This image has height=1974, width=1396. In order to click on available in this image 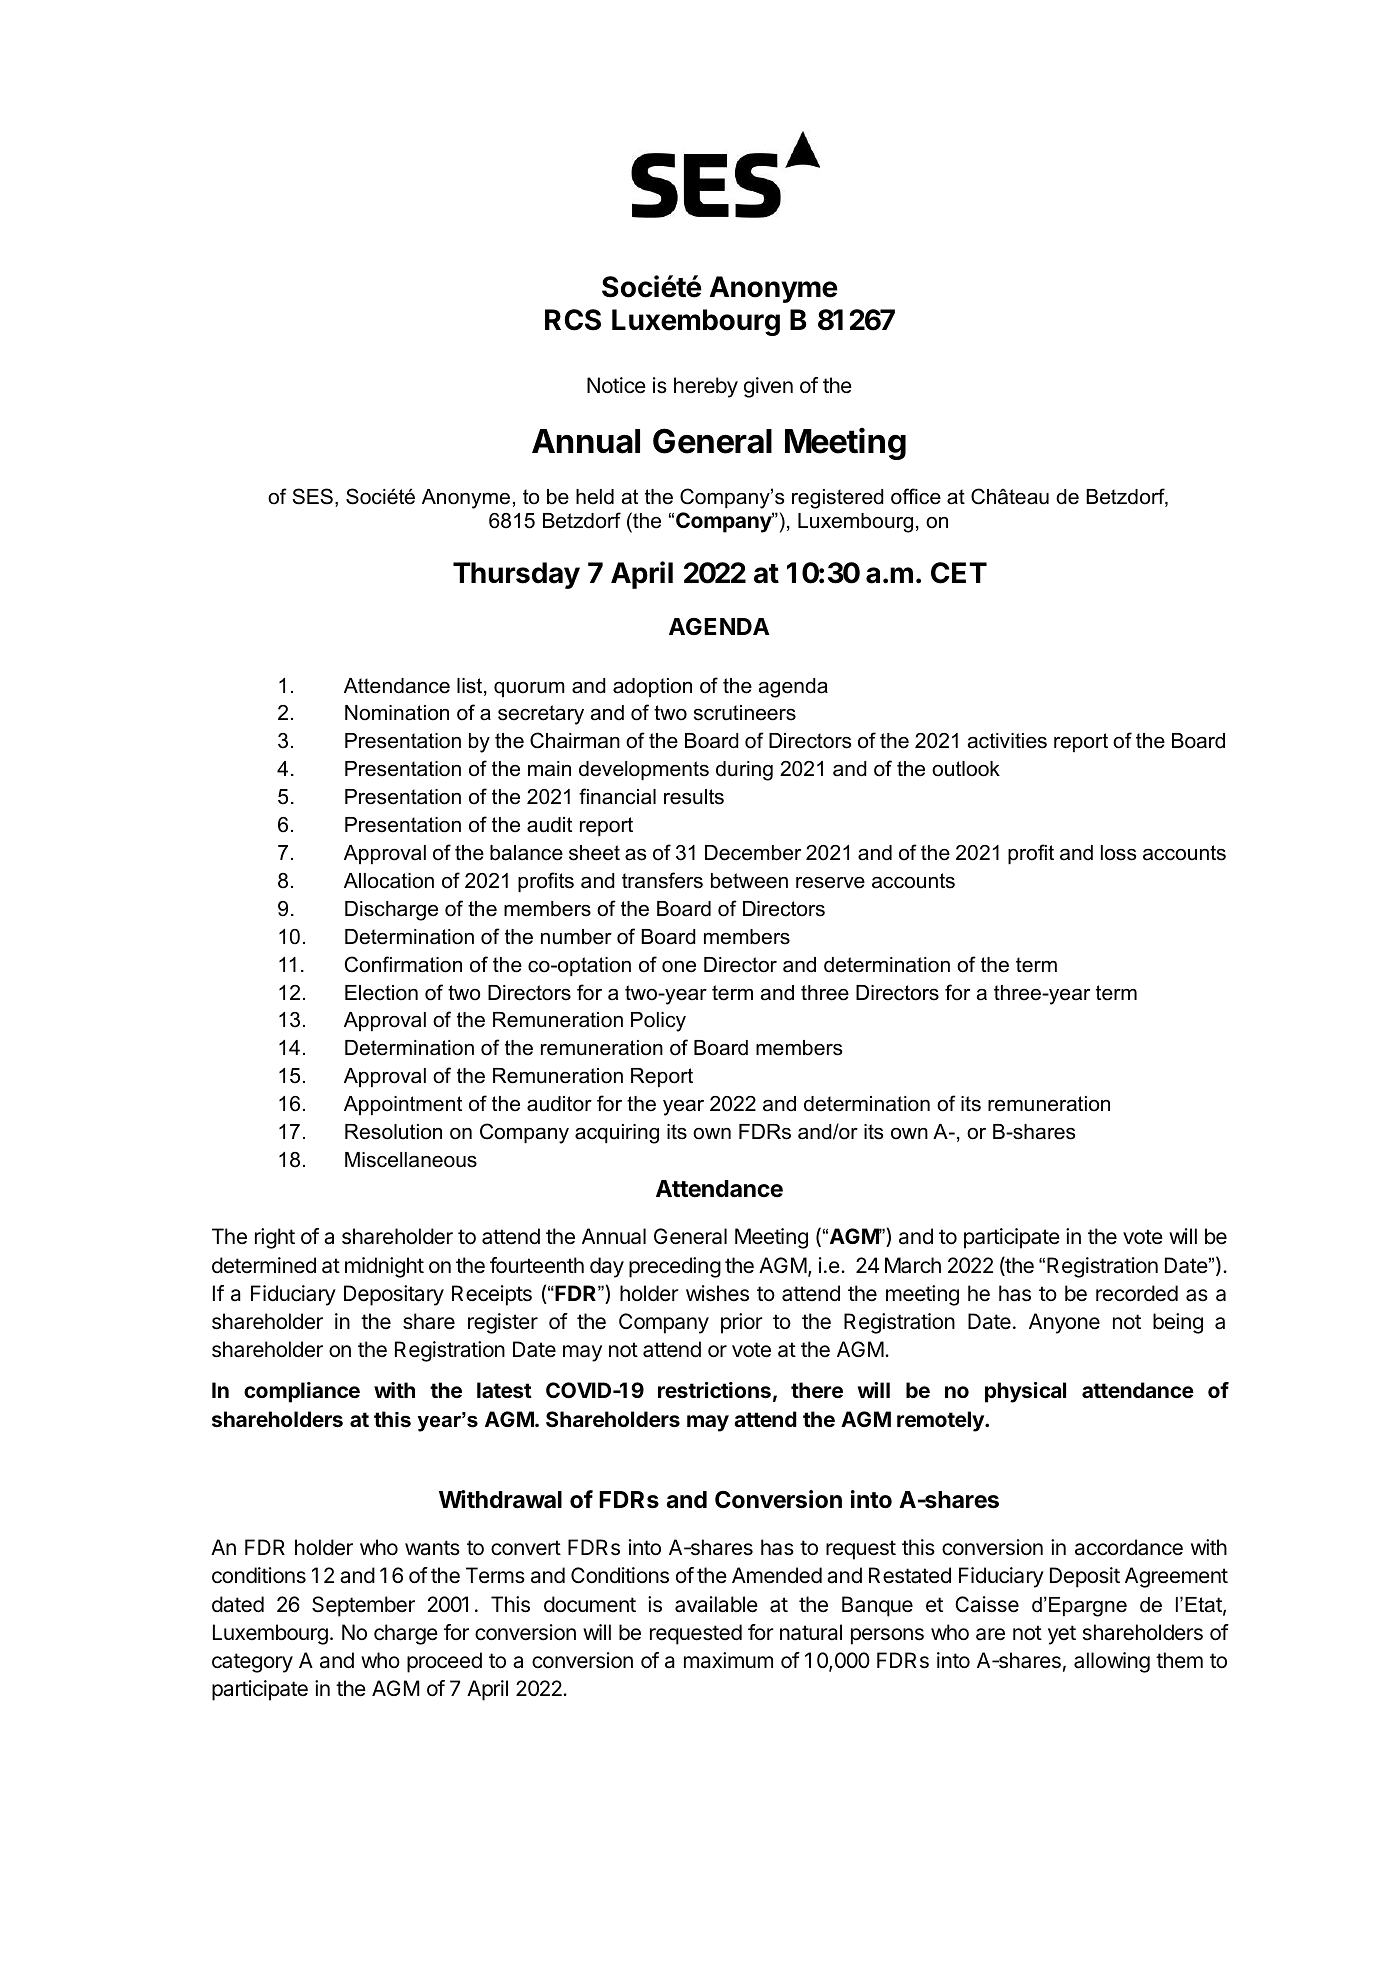, I will do `click(716, 1604)`.
